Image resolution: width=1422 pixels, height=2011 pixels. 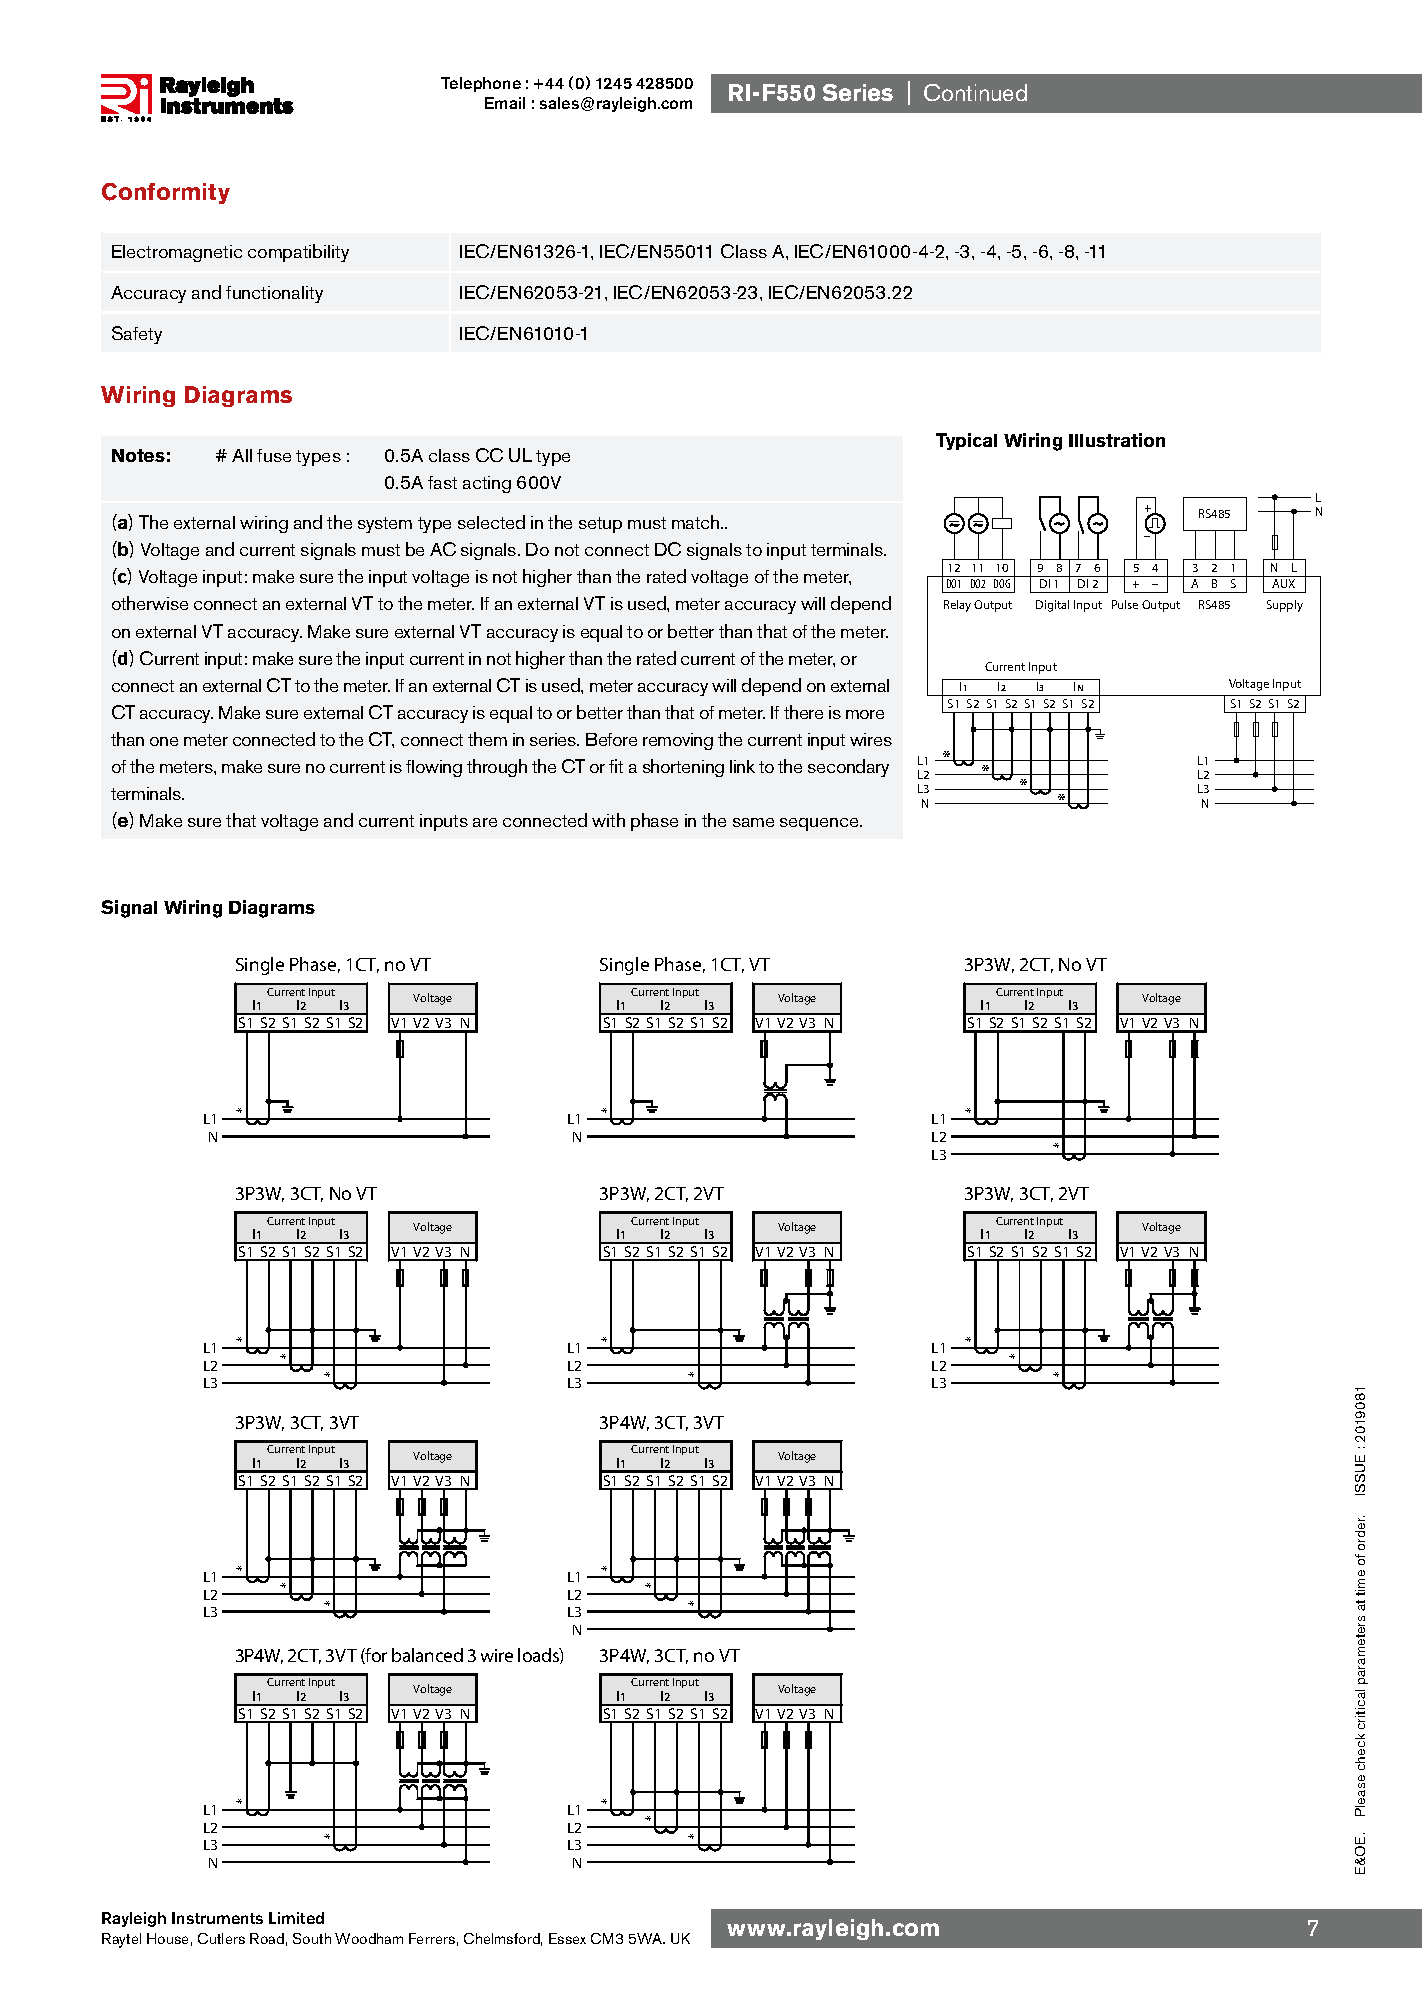 What do you see at coordinates (753, 822) in the page?
I see `same` at bounding box center [753, 822].
